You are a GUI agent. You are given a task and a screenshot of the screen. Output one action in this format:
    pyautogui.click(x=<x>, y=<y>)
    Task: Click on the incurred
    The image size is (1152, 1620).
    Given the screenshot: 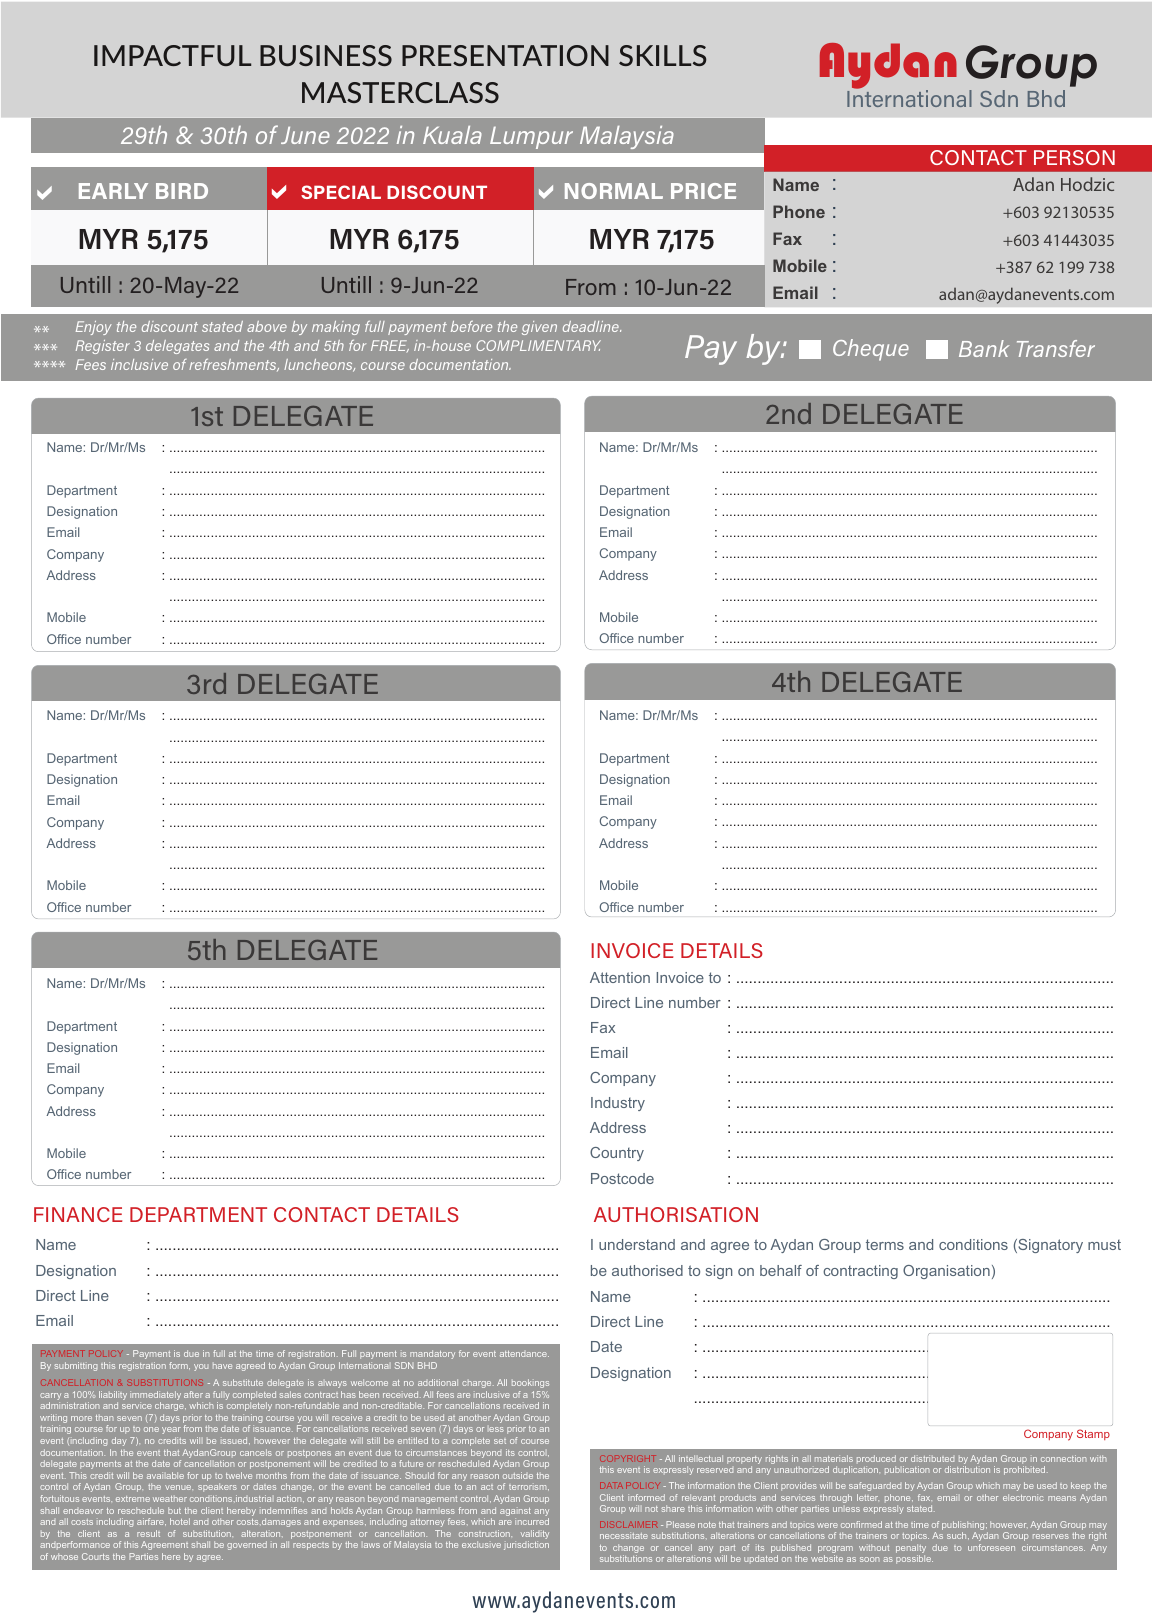 What is the action you would take?
    pyautogui.click(x=532, y=1521)
